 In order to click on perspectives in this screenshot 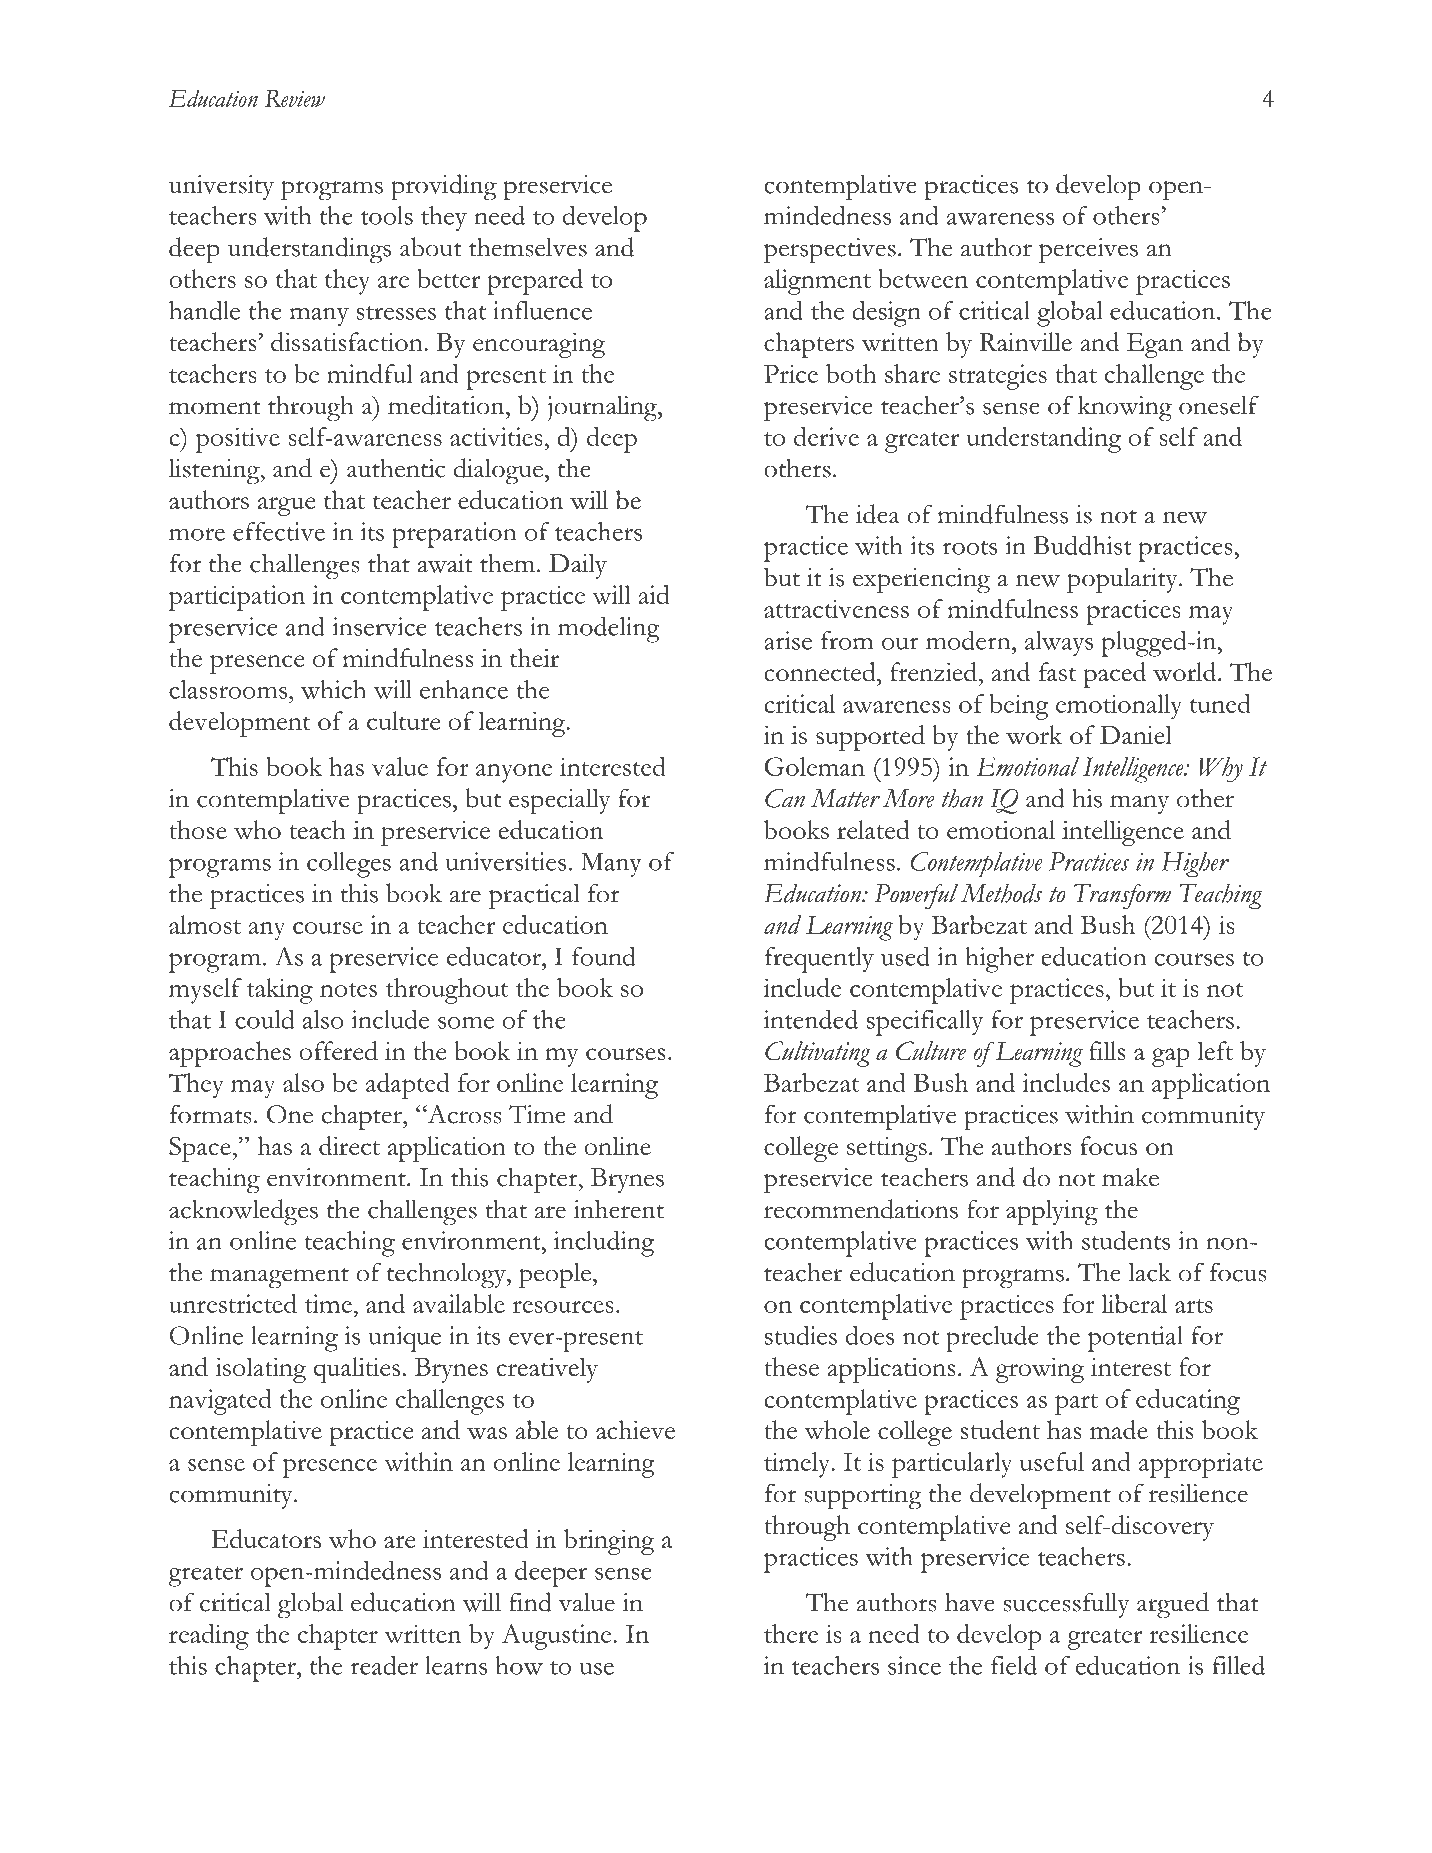, I will do `click(830, 251)`.
